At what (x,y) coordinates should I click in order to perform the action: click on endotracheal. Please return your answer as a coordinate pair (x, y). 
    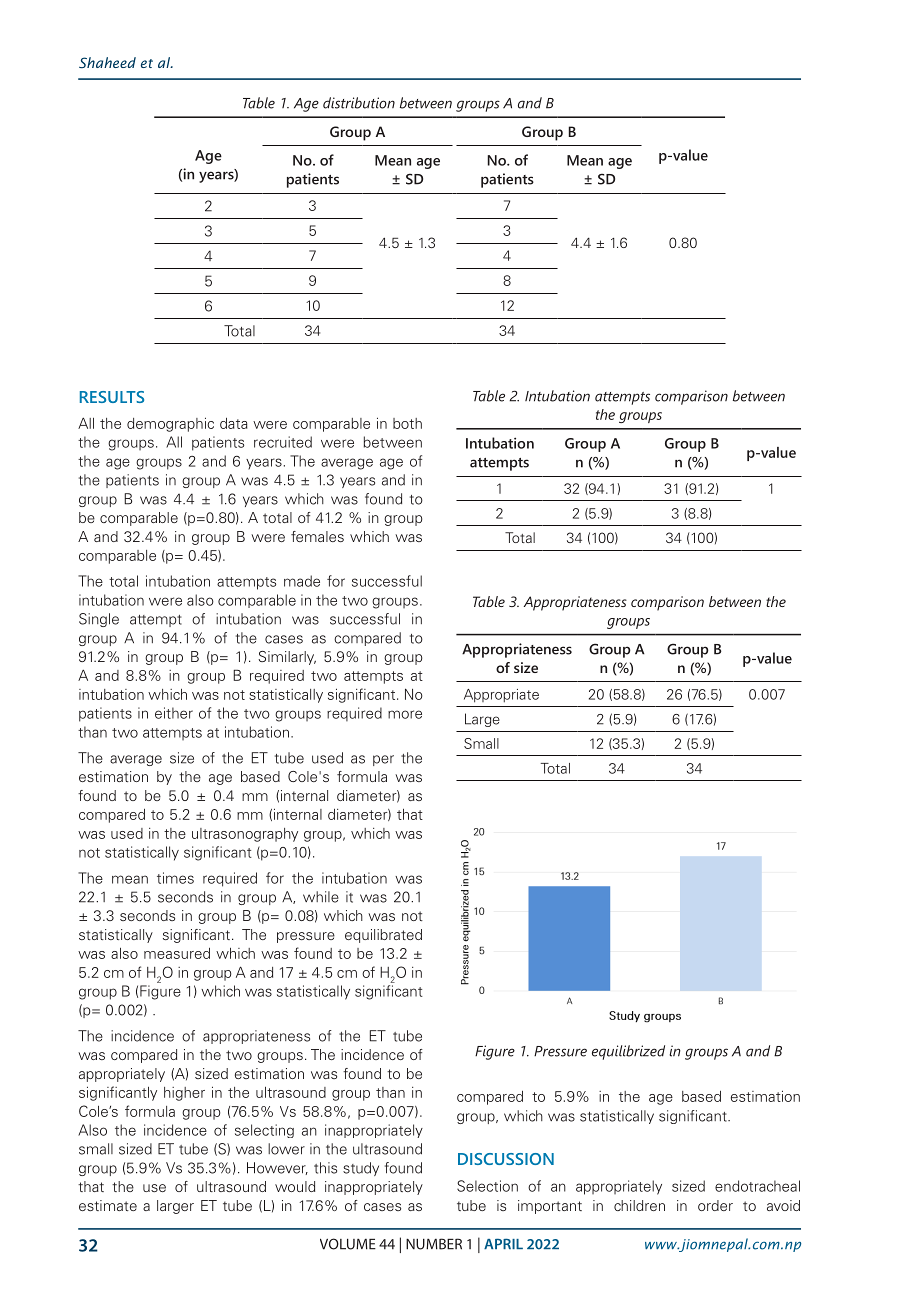
    Looking at the image, I should click on (757, 1186).
